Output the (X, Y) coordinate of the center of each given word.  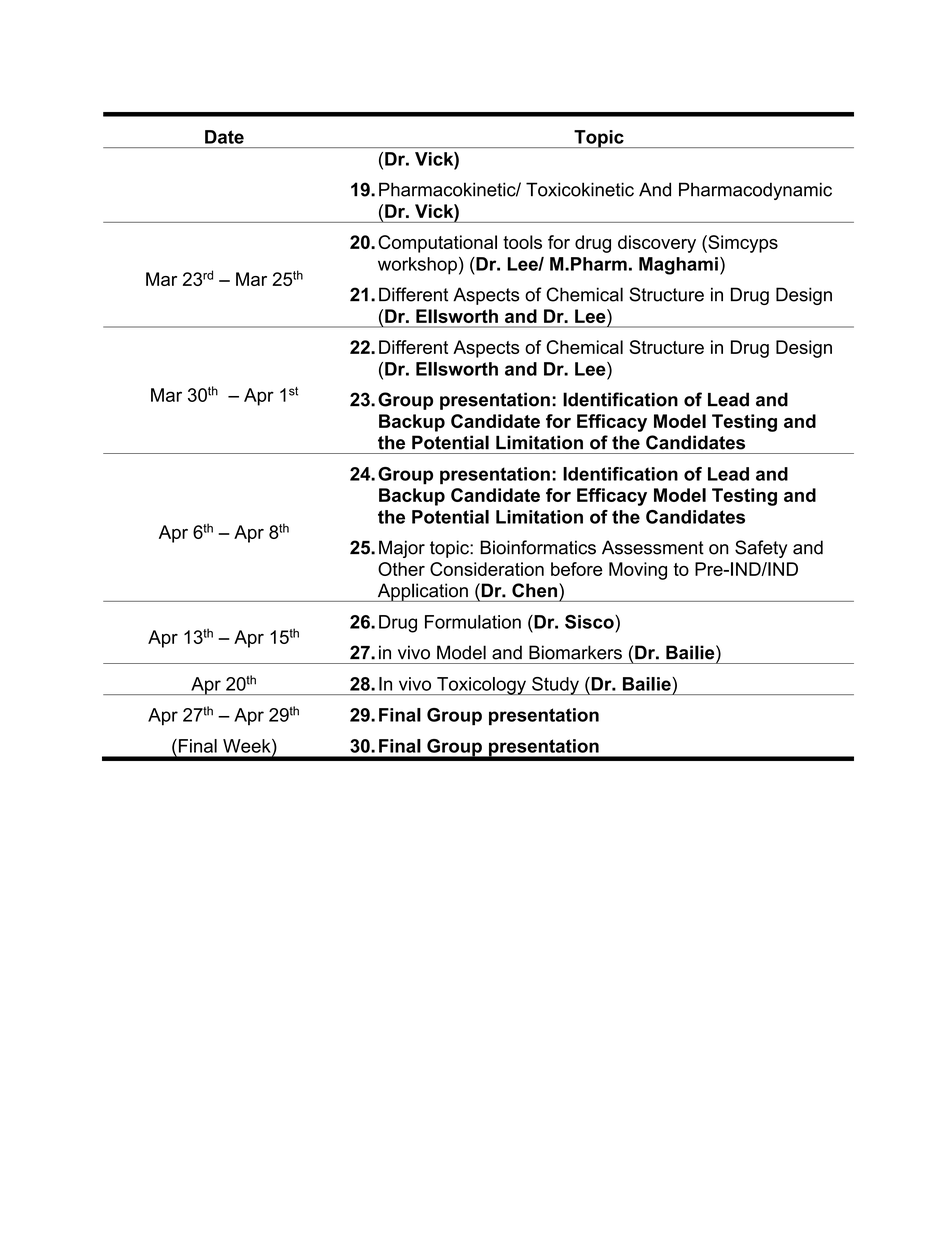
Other (401, 569)
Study (555, 686)
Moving (638, 571)
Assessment (653, 547)
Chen (534, 590)
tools (522, 242)
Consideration (487, 569)
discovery (657, 244)
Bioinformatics (538, 547)
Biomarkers (575, 652)
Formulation (473, 622)
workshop (417, 266)
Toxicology (481, 686)
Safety (761, 549)
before (577, 569)
